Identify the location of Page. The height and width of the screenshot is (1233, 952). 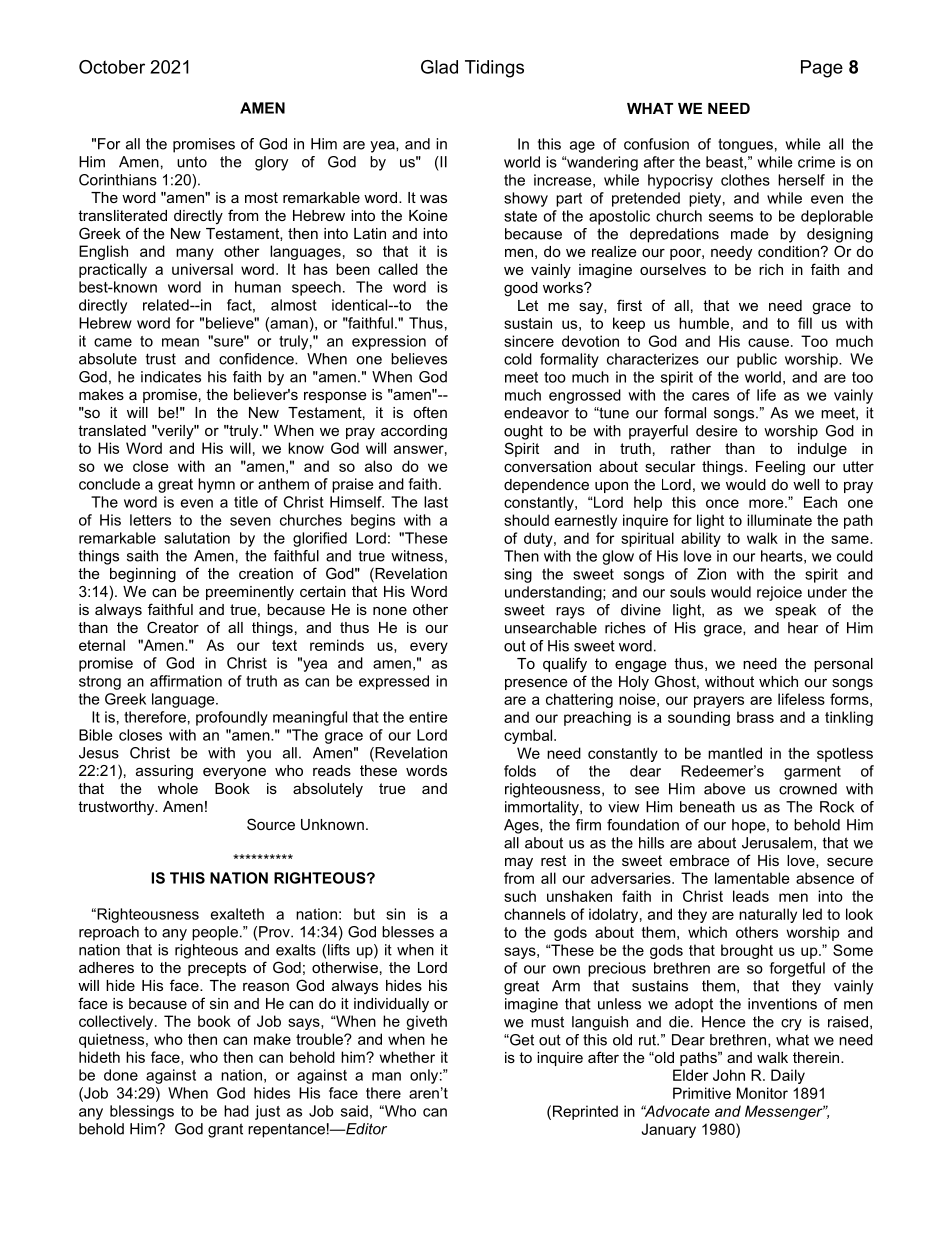
(822, 69).
